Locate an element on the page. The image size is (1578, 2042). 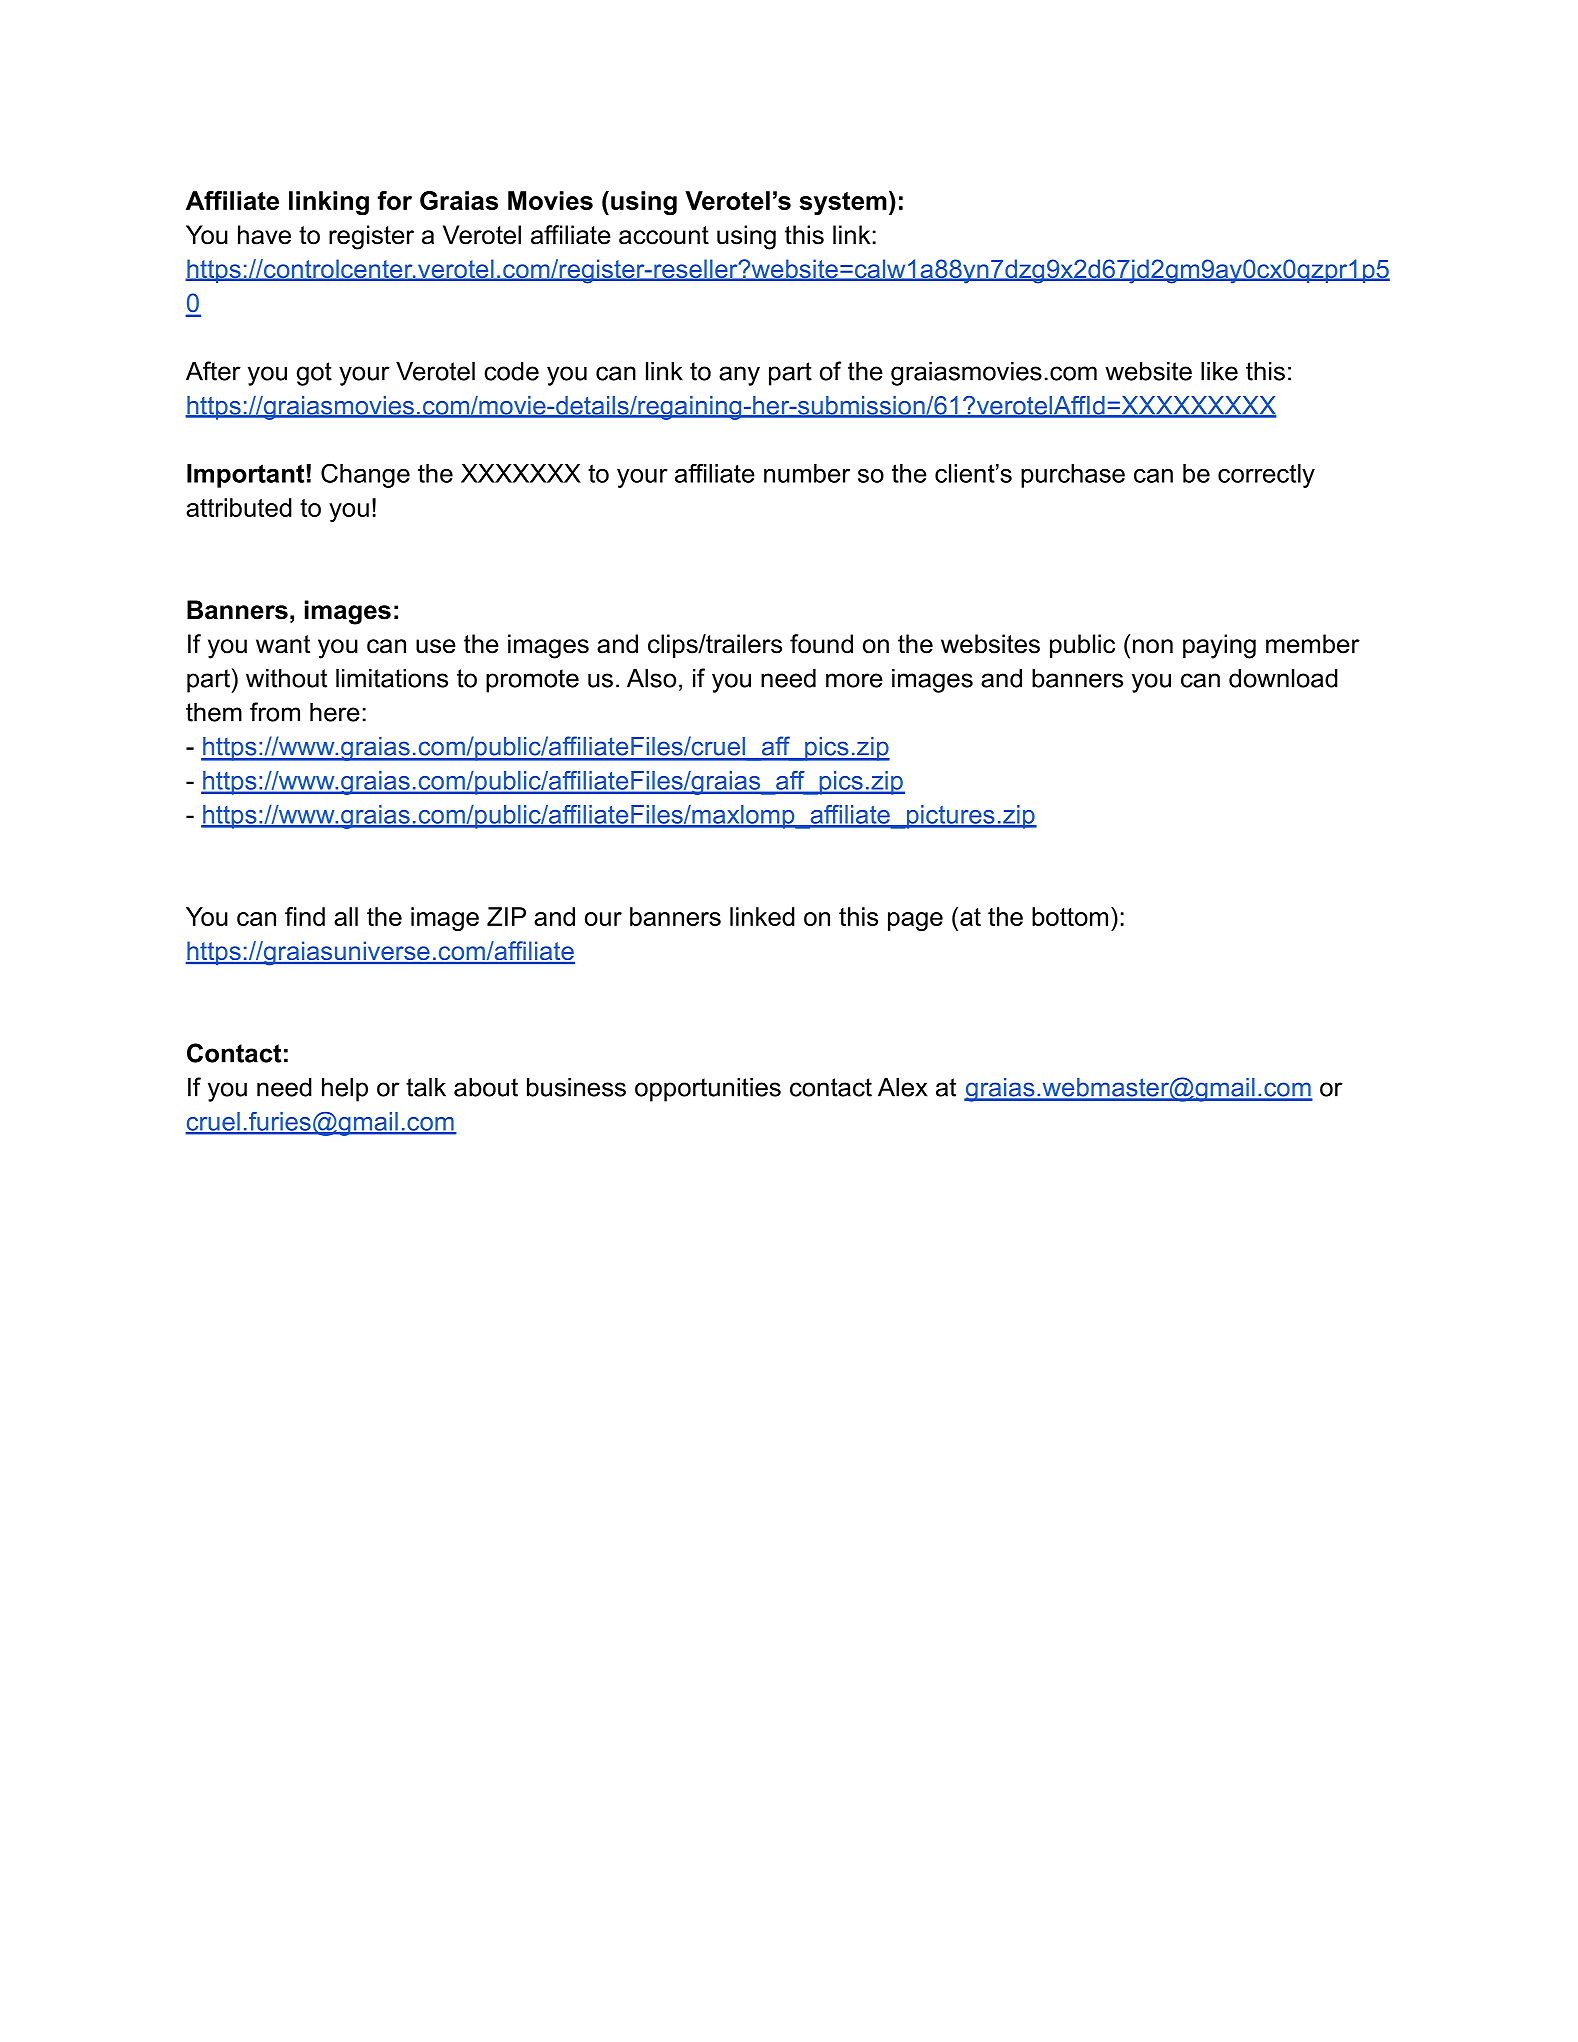
for is located at coordinates (394, 200).
